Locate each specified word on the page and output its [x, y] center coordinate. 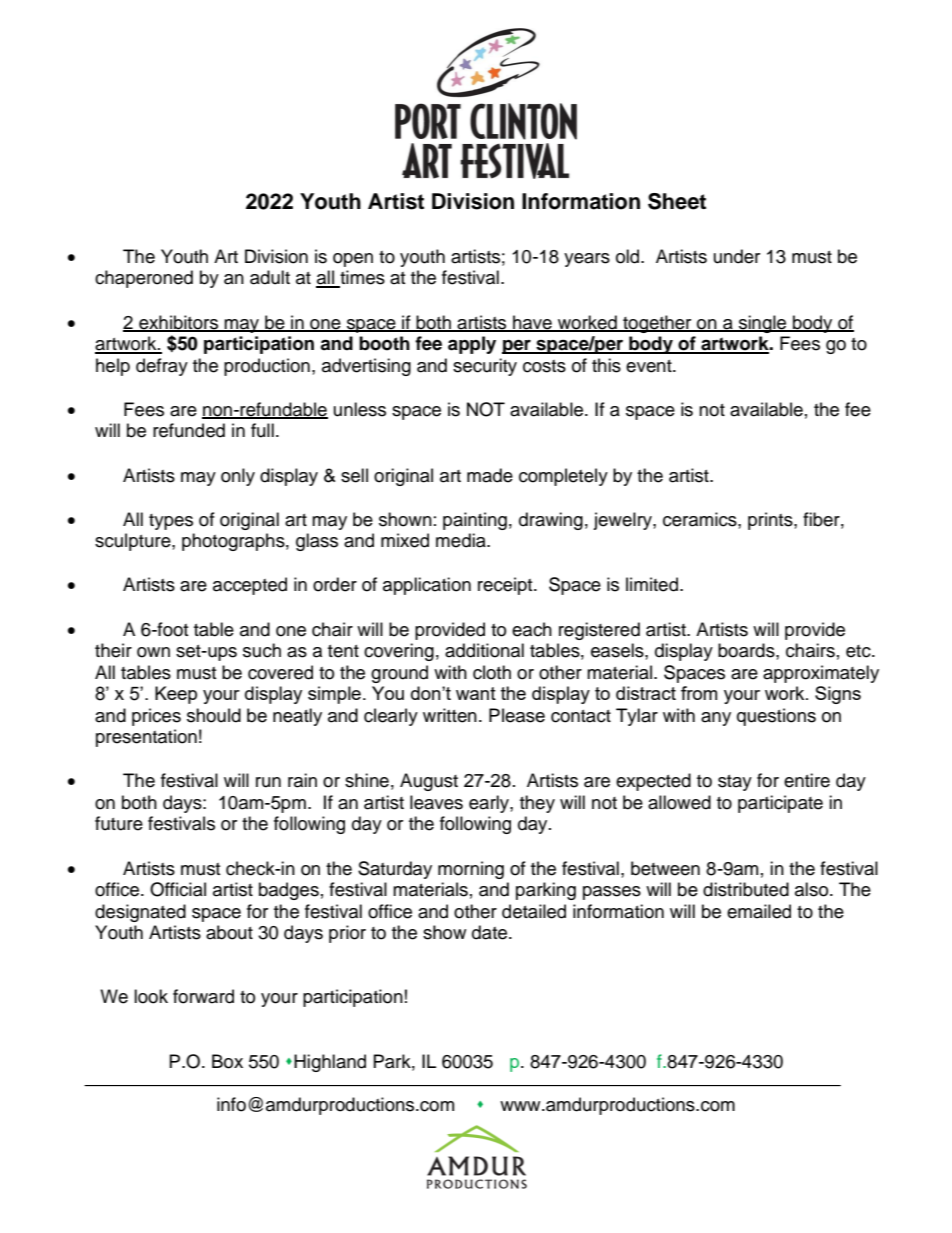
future [119, 823]
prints [771, 521]
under [737, 256]
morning [471, 870]
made [490, 475]
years [587, 260]
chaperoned [144, 279]
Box [227, 1061]
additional [484, 650]
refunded [189, 430]
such [262, 650]
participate [780, 804]
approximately [821, 674]
